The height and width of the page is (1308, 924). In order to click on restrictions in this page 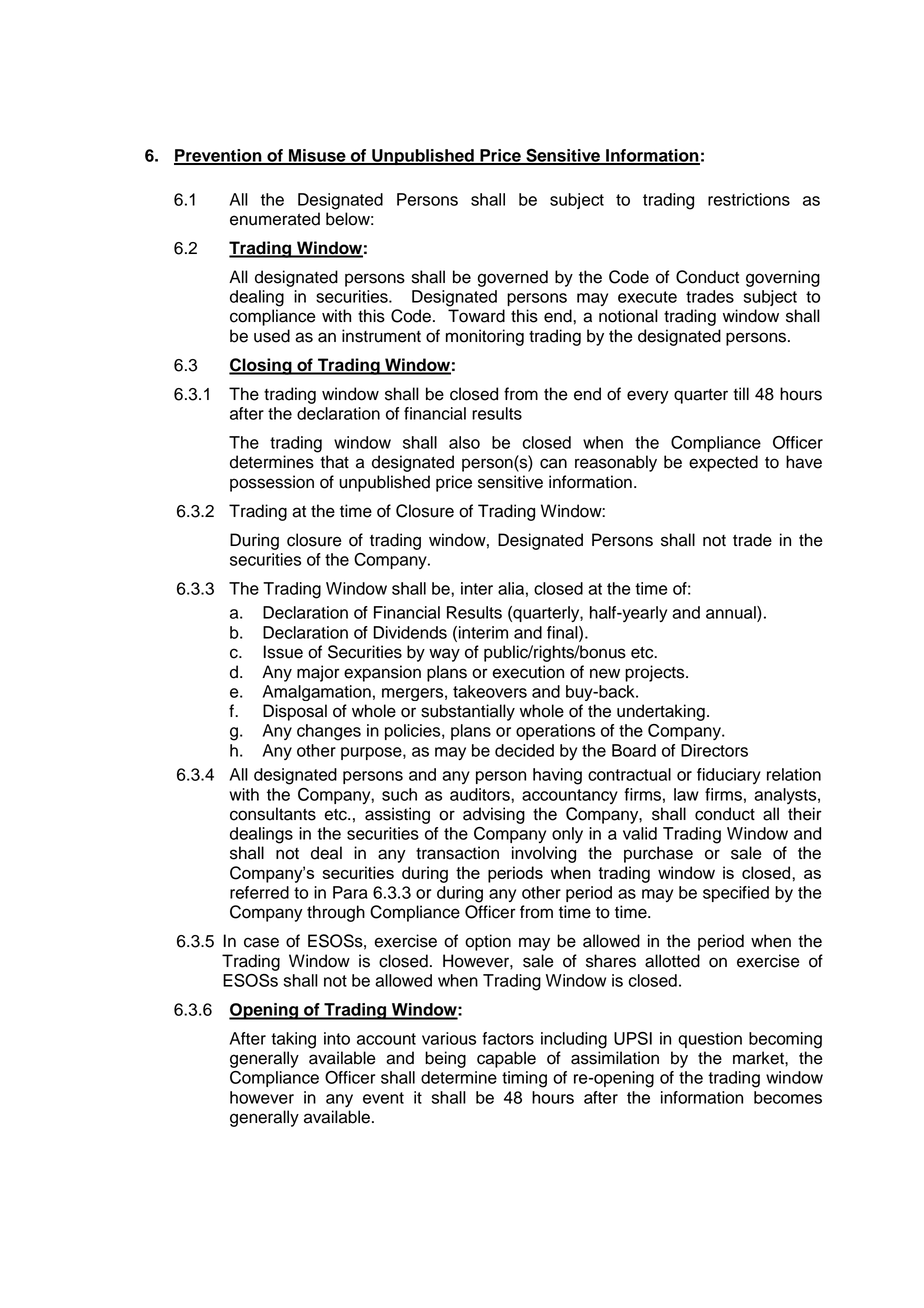, I will do `click(749, 199)`.
